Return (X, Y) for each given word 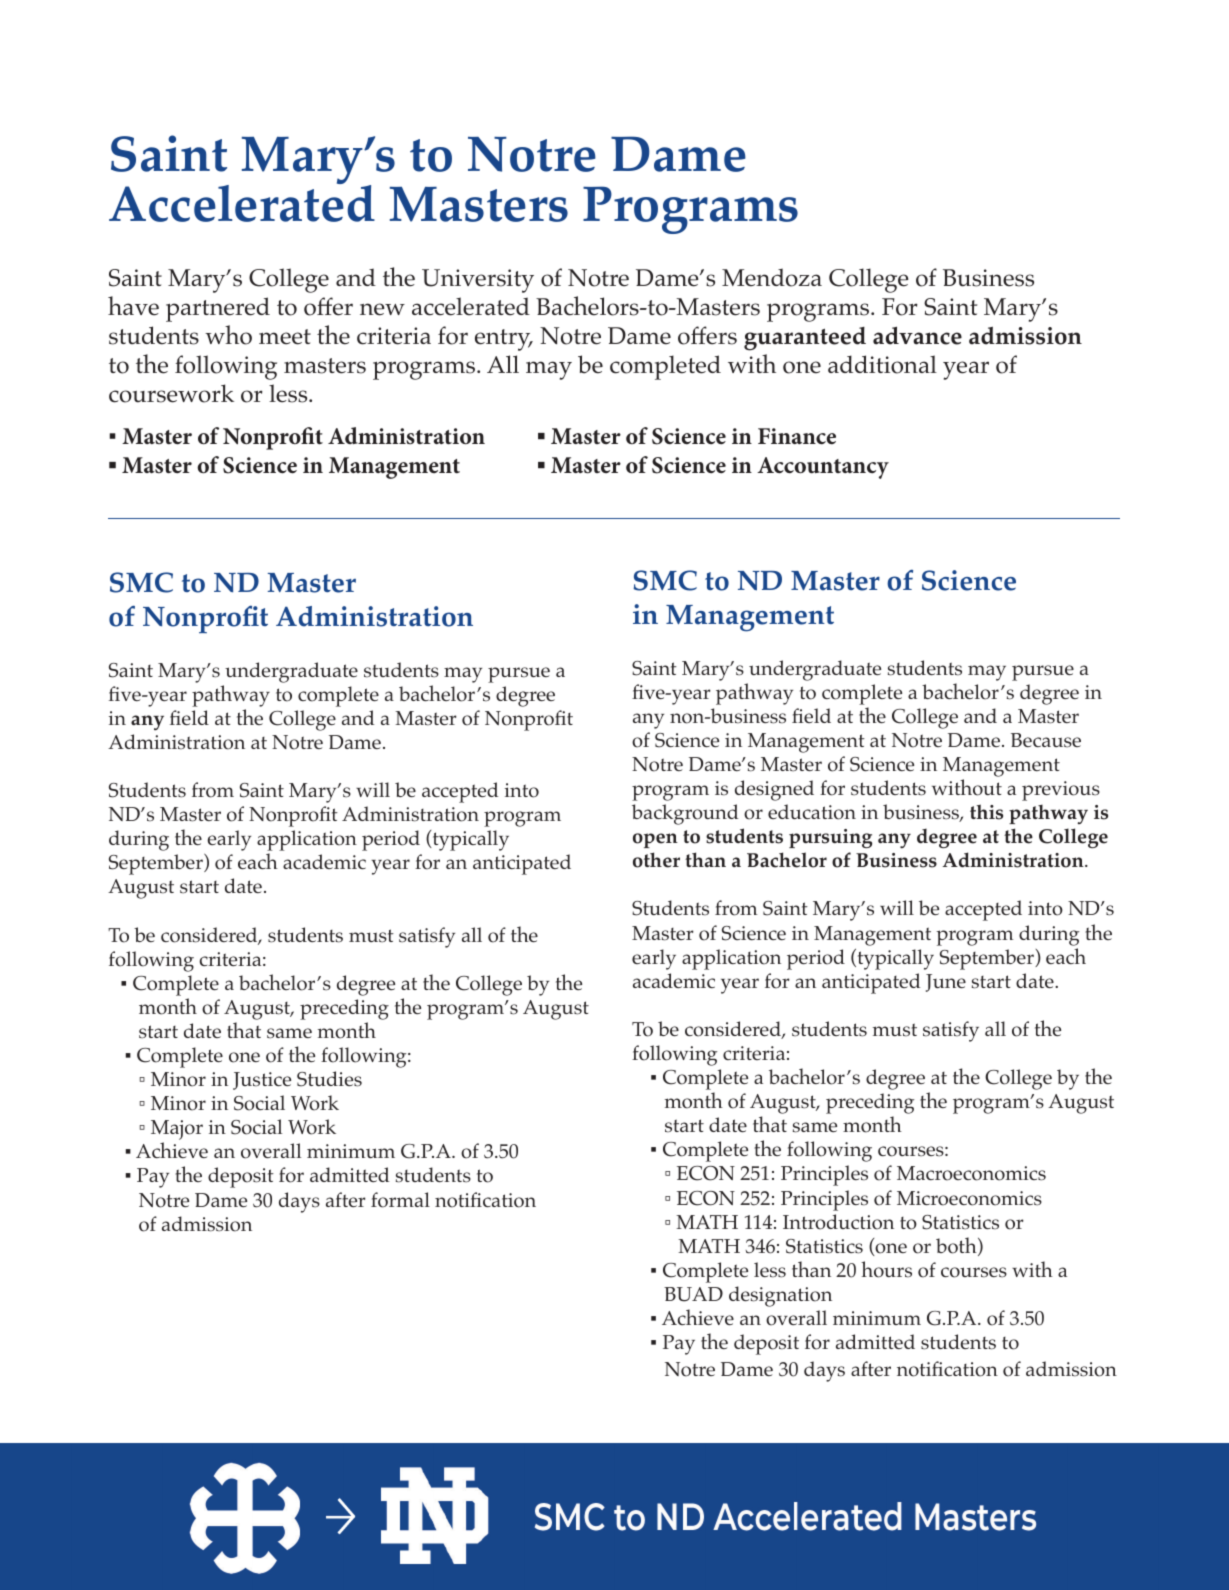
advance (917, 335)
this (986, 812)
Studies (329, 1079)
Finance (797, 436)
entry (504, 340)
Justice (262, 1081)
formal (400, 1200)
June (946, 983)
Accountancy (823, 468)
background (685, 814)
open (655, 840)
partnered (218, 309)
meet (285, 337)
